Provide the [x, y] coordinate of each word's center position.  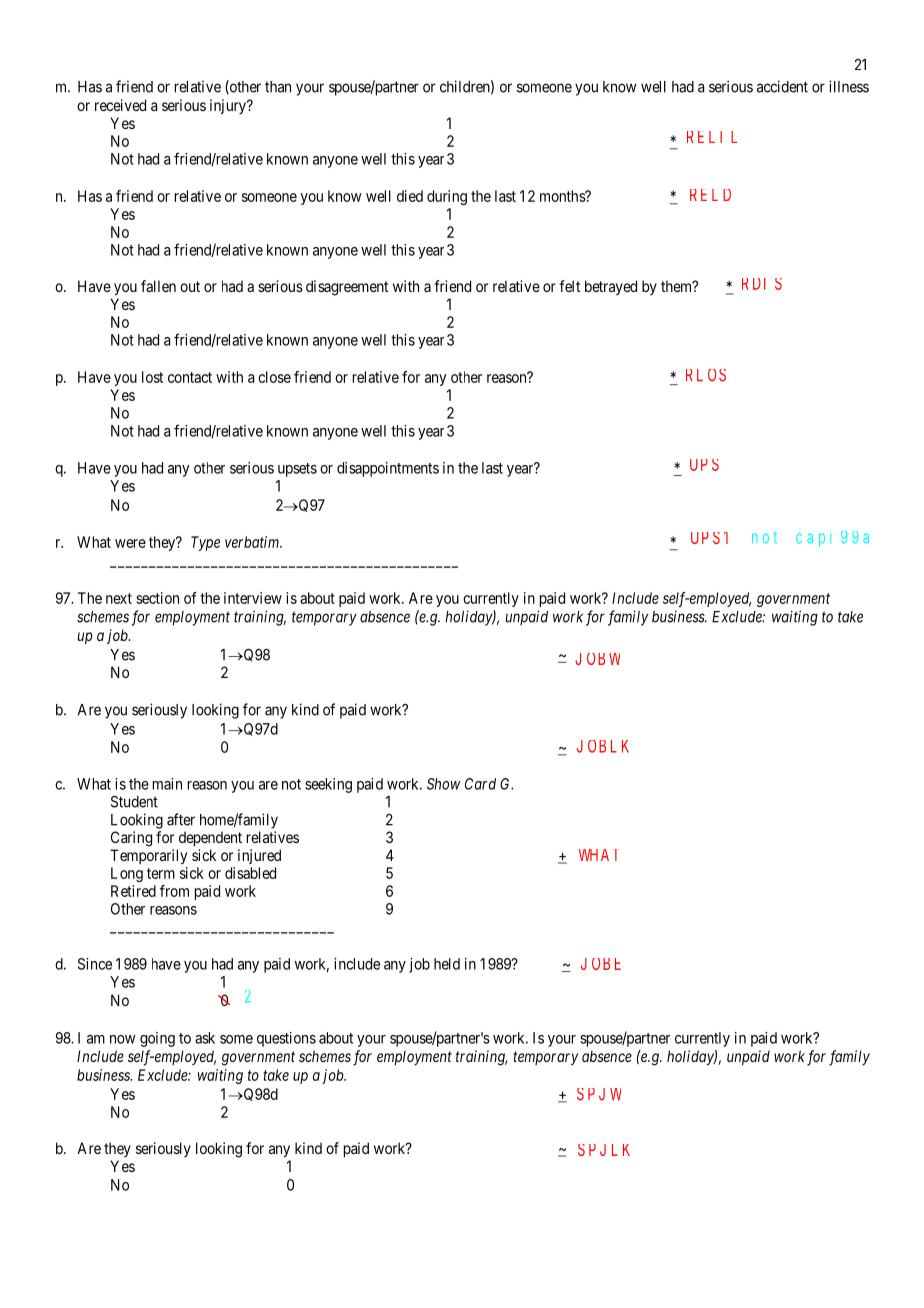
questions [286, 1039]
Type [205, 543]
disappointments [388, 469]
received [120, 105]
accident [782, 86]
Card [480, 784]
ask [205, 1038]
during [447, 197]
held [447, 964]
